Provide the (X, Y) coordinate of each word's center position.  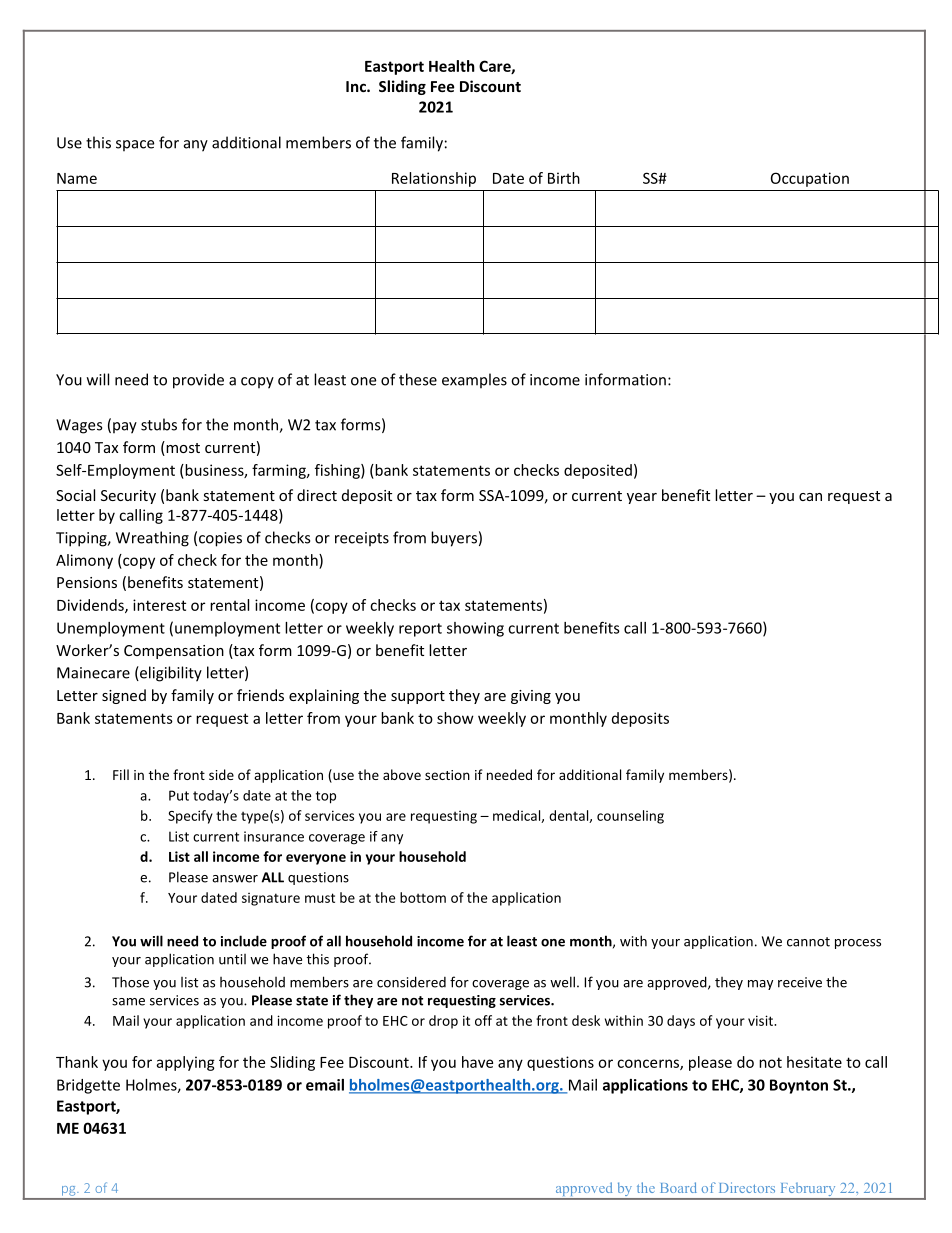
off (483, 1020)
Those (130, 982)
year (642, 498)
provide (198, 381)
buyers (454, 539)
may (760, 985)
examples (474, 381)
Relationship (434, 179)
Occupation (810, 179)
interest (159, 605)
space (135, 146)
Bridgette (88, 1086)
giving (531, 697)
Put (179, 795)
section (447, 775)
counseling (630, 817)
